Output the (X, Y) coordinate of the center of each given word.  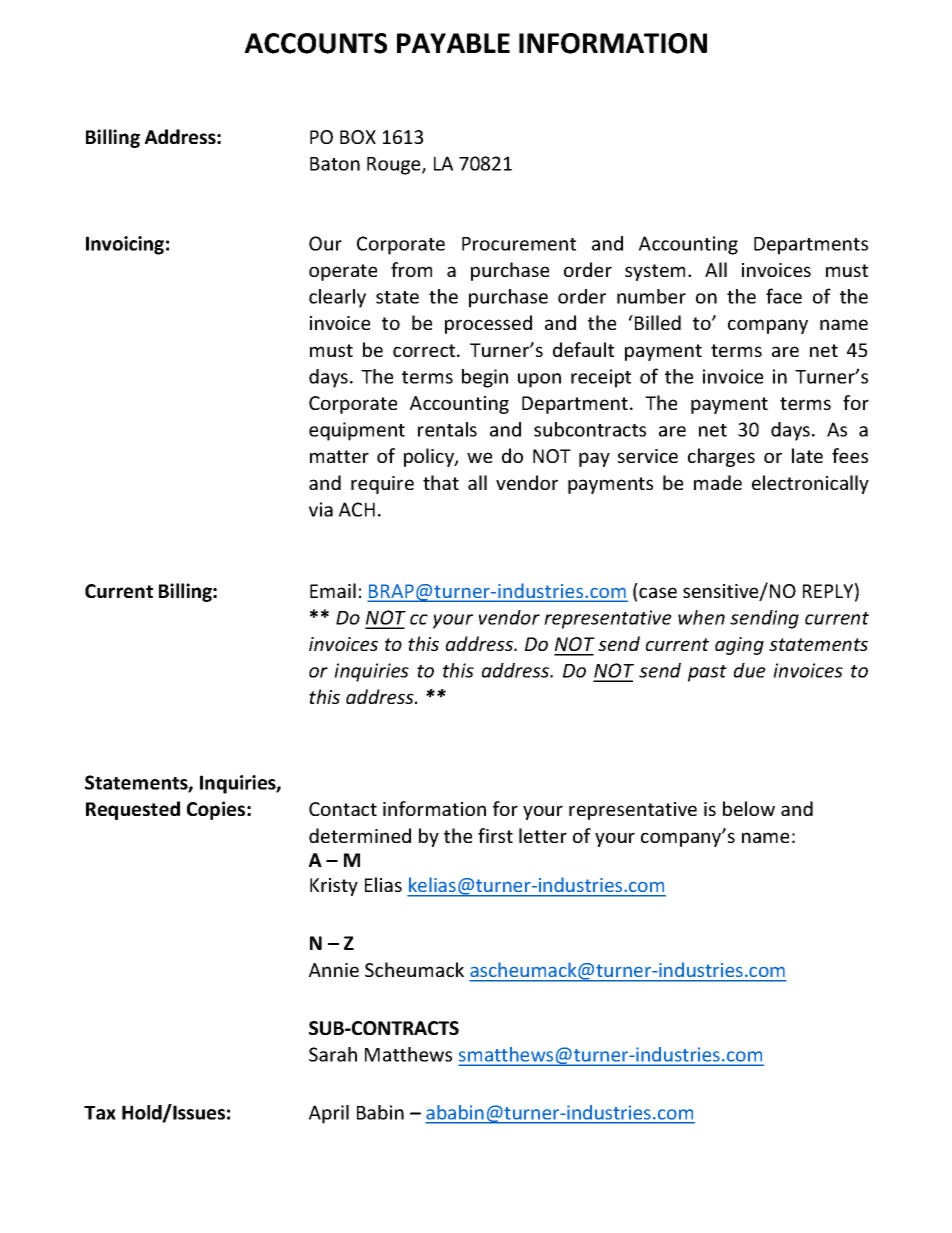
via (321, 509)
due (750, 670)
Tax (100, 1113)
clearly (337, 298)
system (655, 272)
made (718, 482)
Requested (133, 810)
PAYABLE (453, 43)
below (749, 808)
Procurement (519, 244)
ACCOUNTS (316, 43)
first (495, 835)
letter (543, 835)
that (441, 482)
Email (333, 590)
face (784, 296)
